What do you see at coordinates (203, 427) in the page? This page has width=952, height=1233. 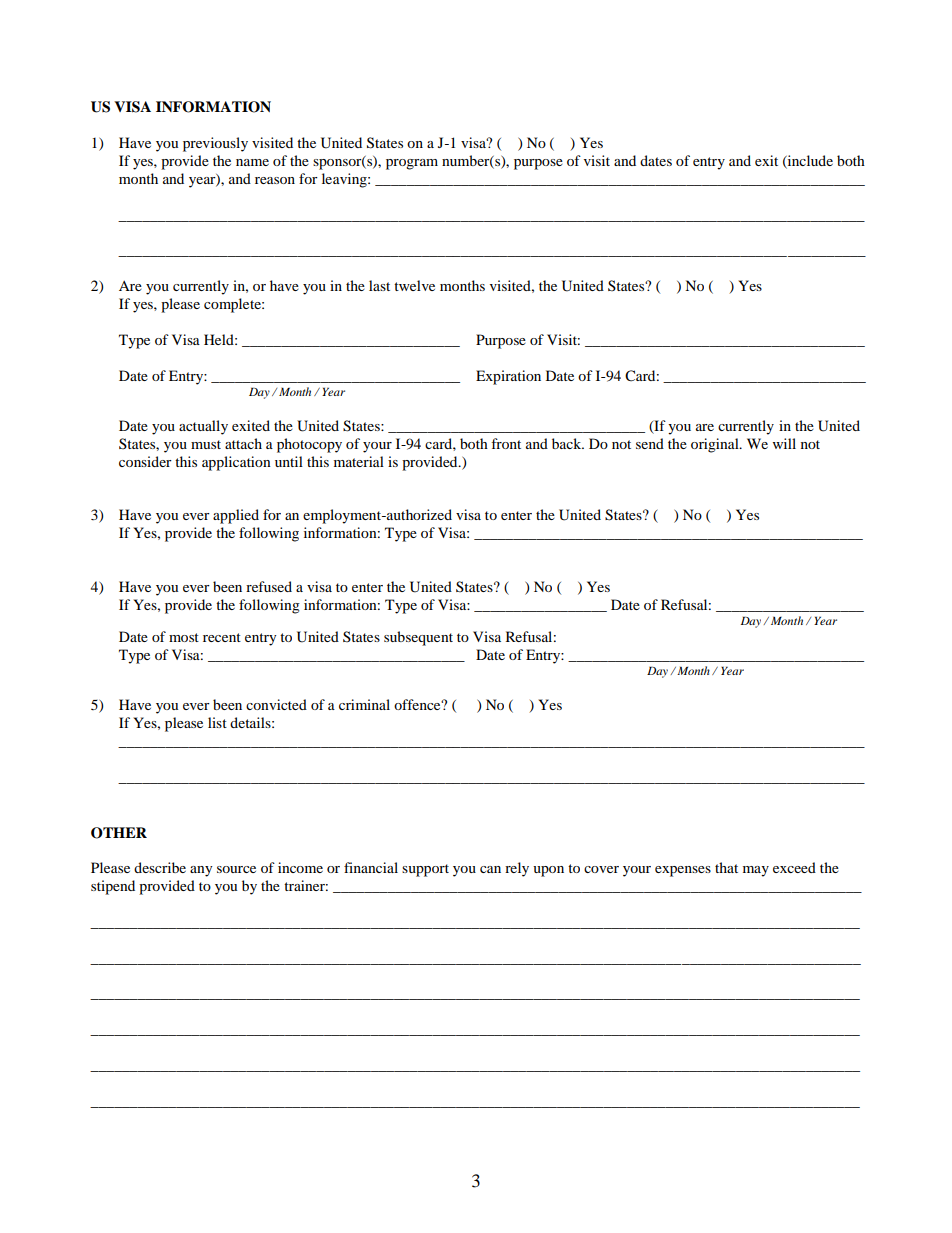 I see `actually` at bounding box center [203, 427].
